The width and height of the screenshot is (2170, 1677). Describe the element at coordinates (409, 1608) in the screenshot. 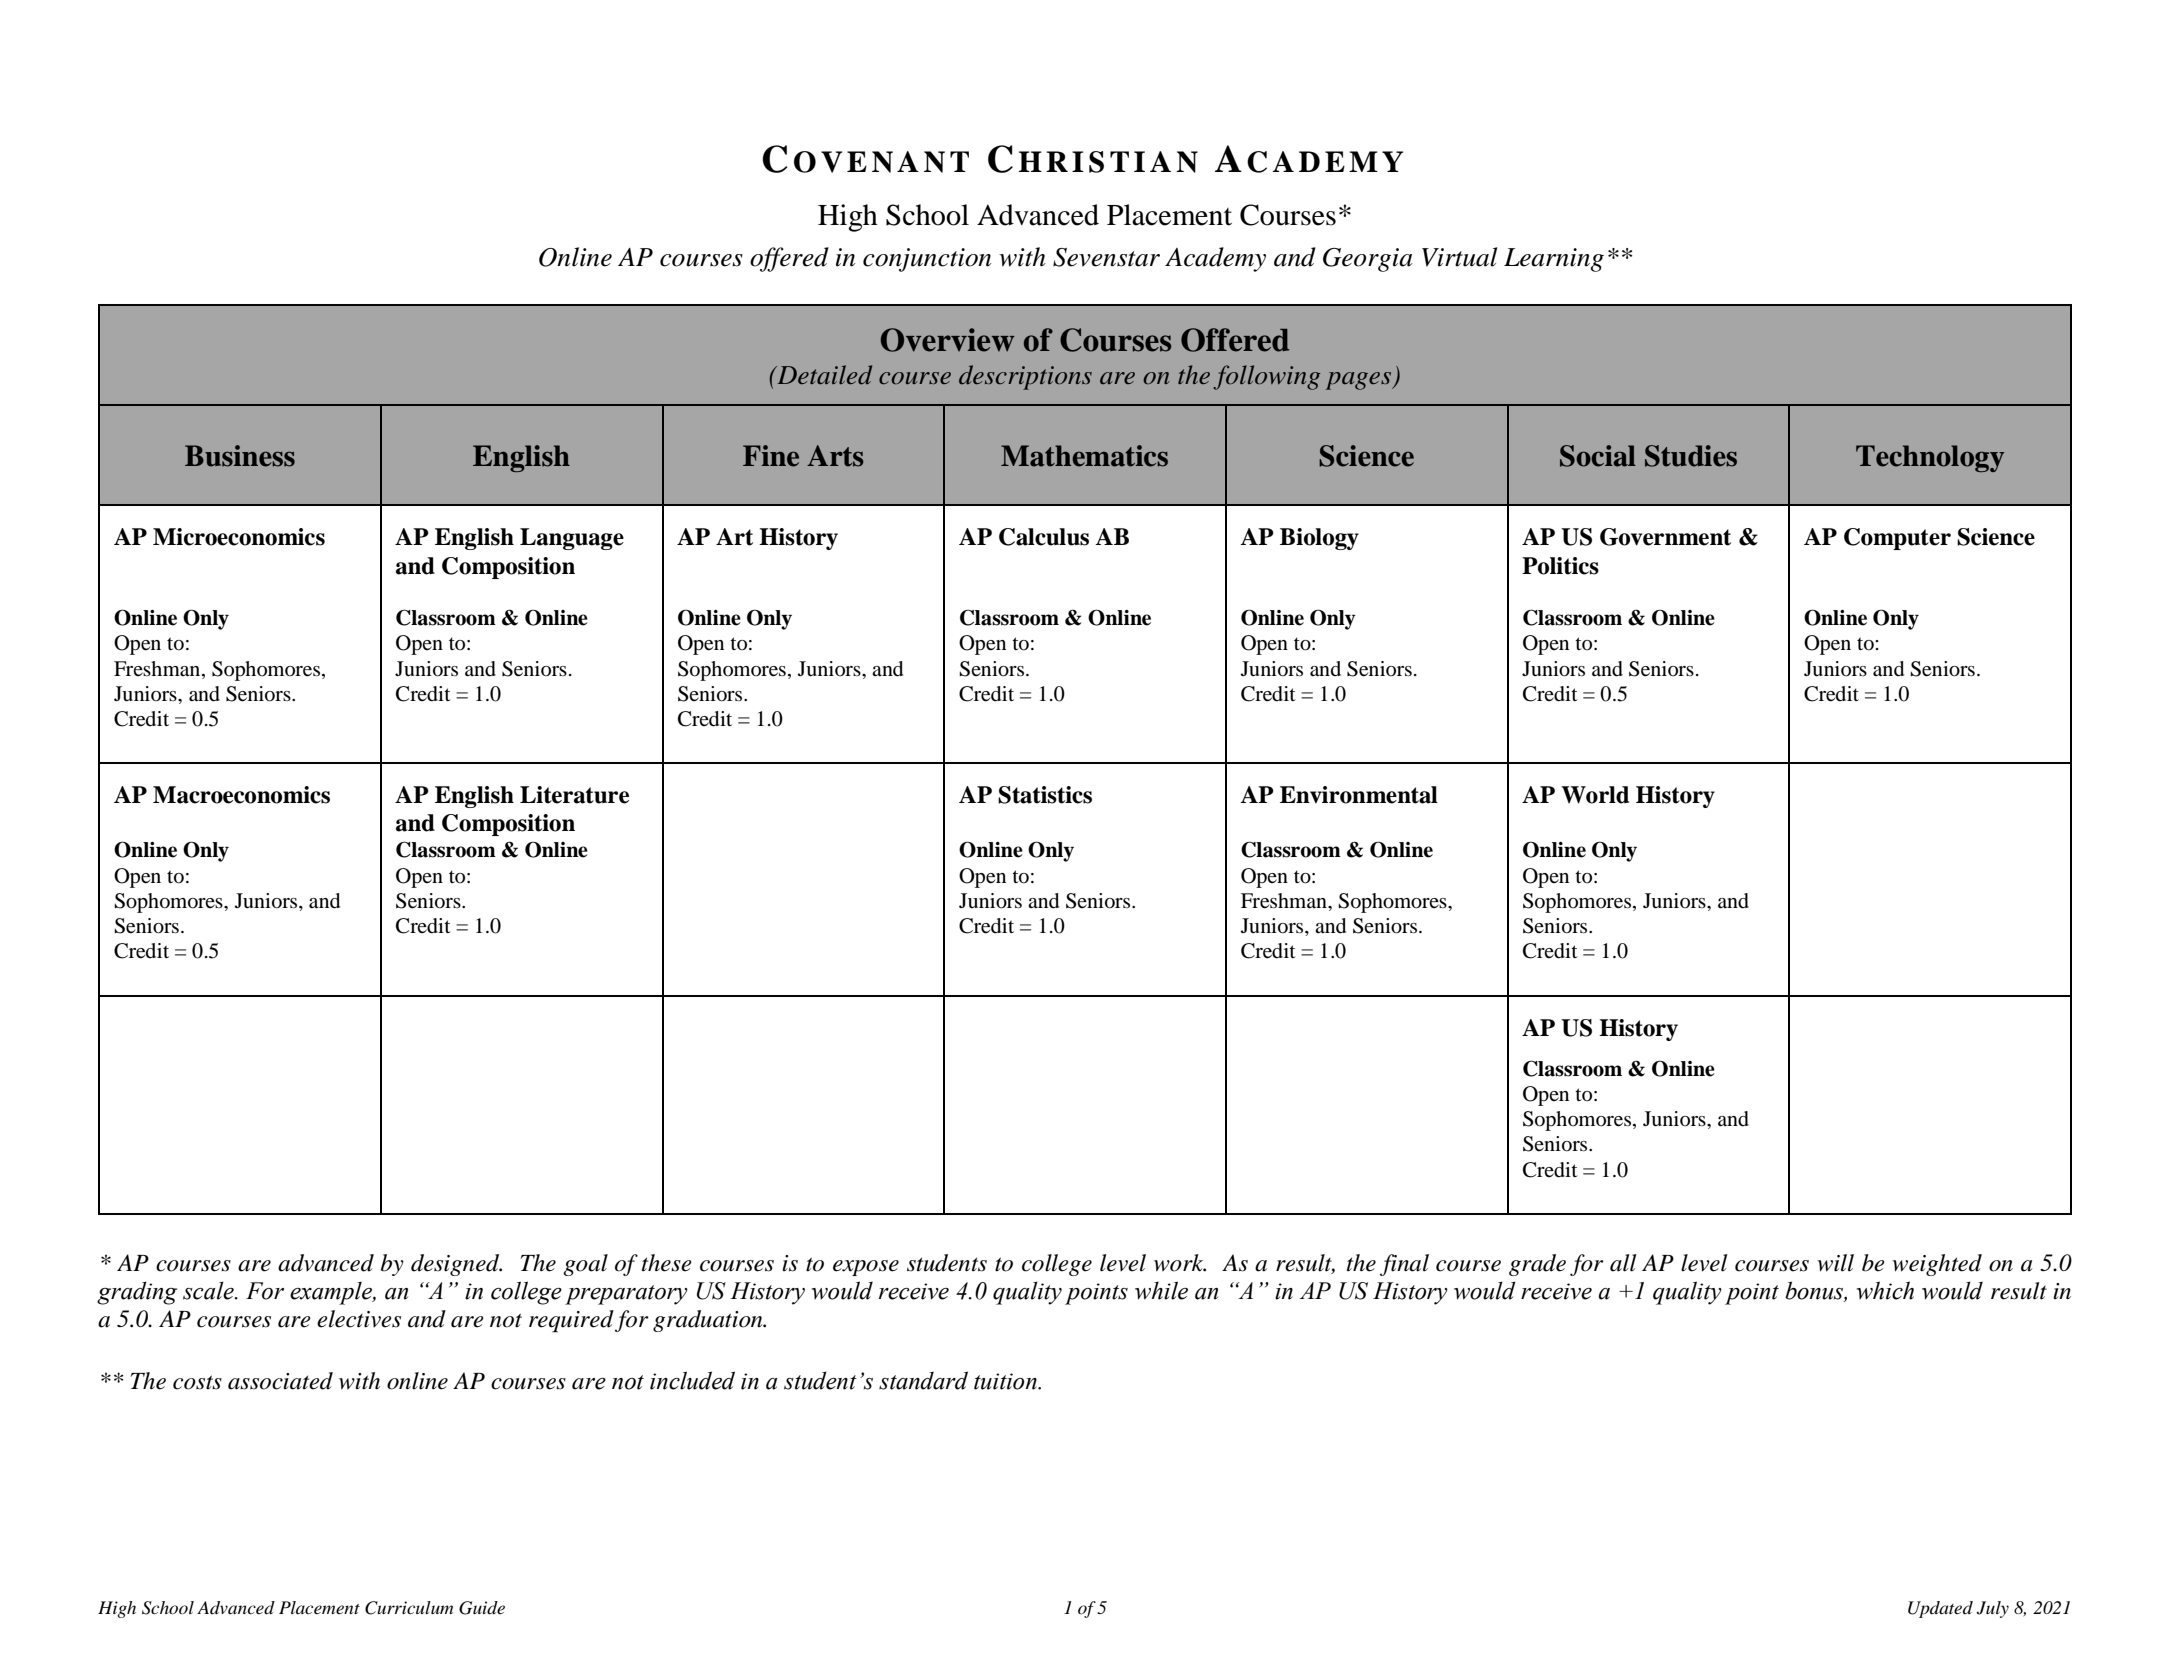

I see `Curriculum` at that location.
